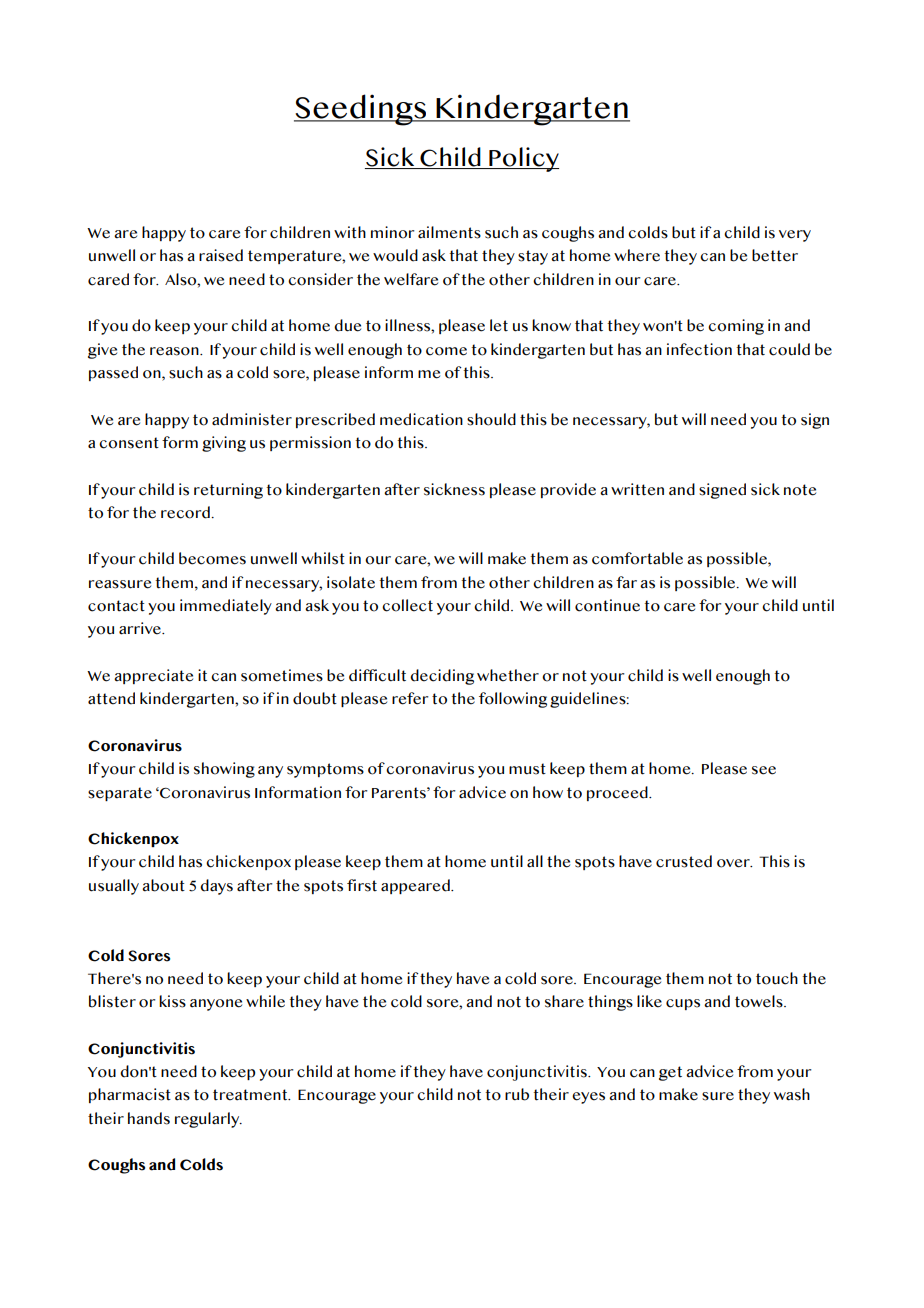 This image has height=1308, width=924. Describe the element at coordinates (618, 793) in the image. I see `proceed` at that location.
